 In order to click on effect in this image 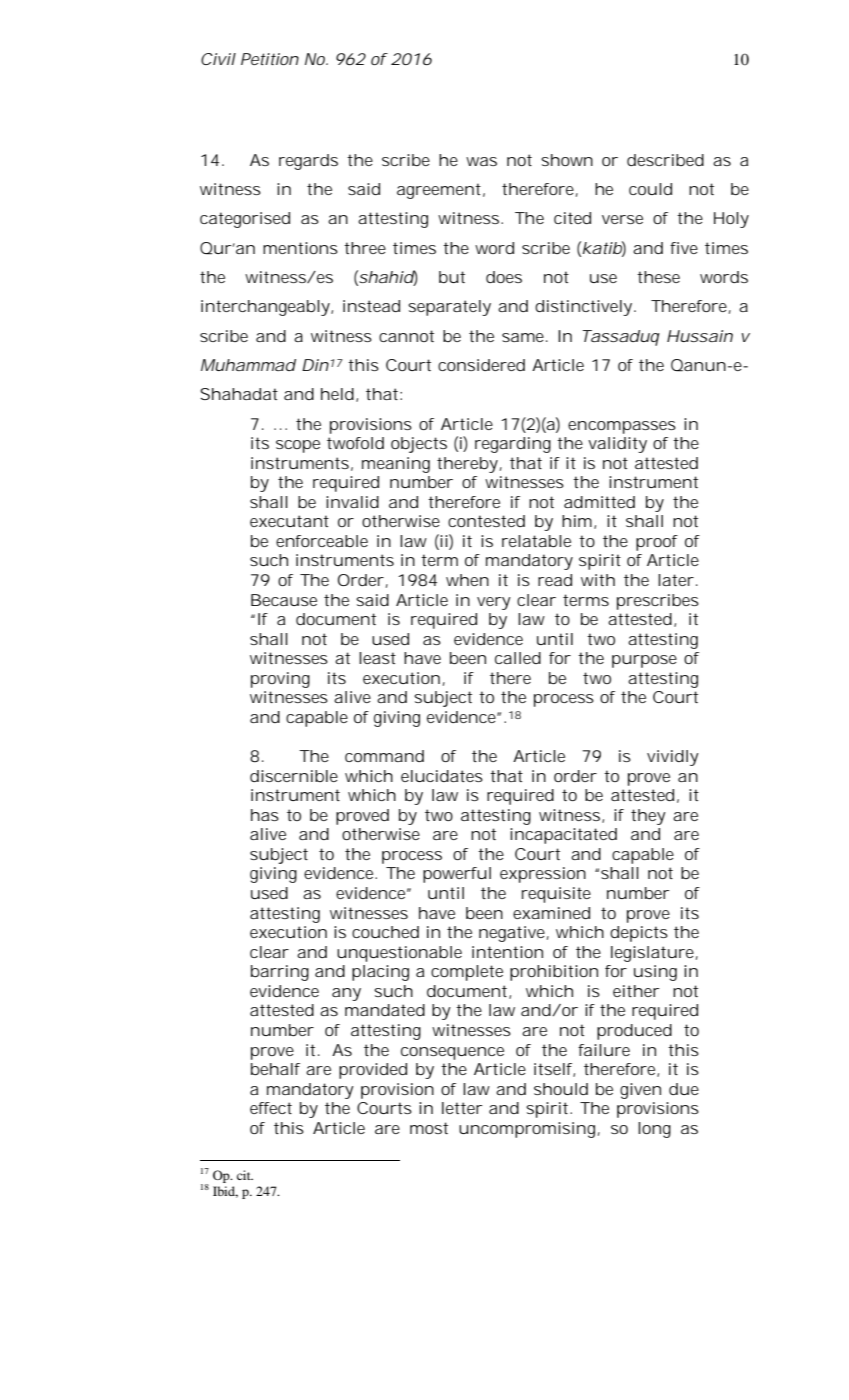, I will do `click(271, 1108)`.
